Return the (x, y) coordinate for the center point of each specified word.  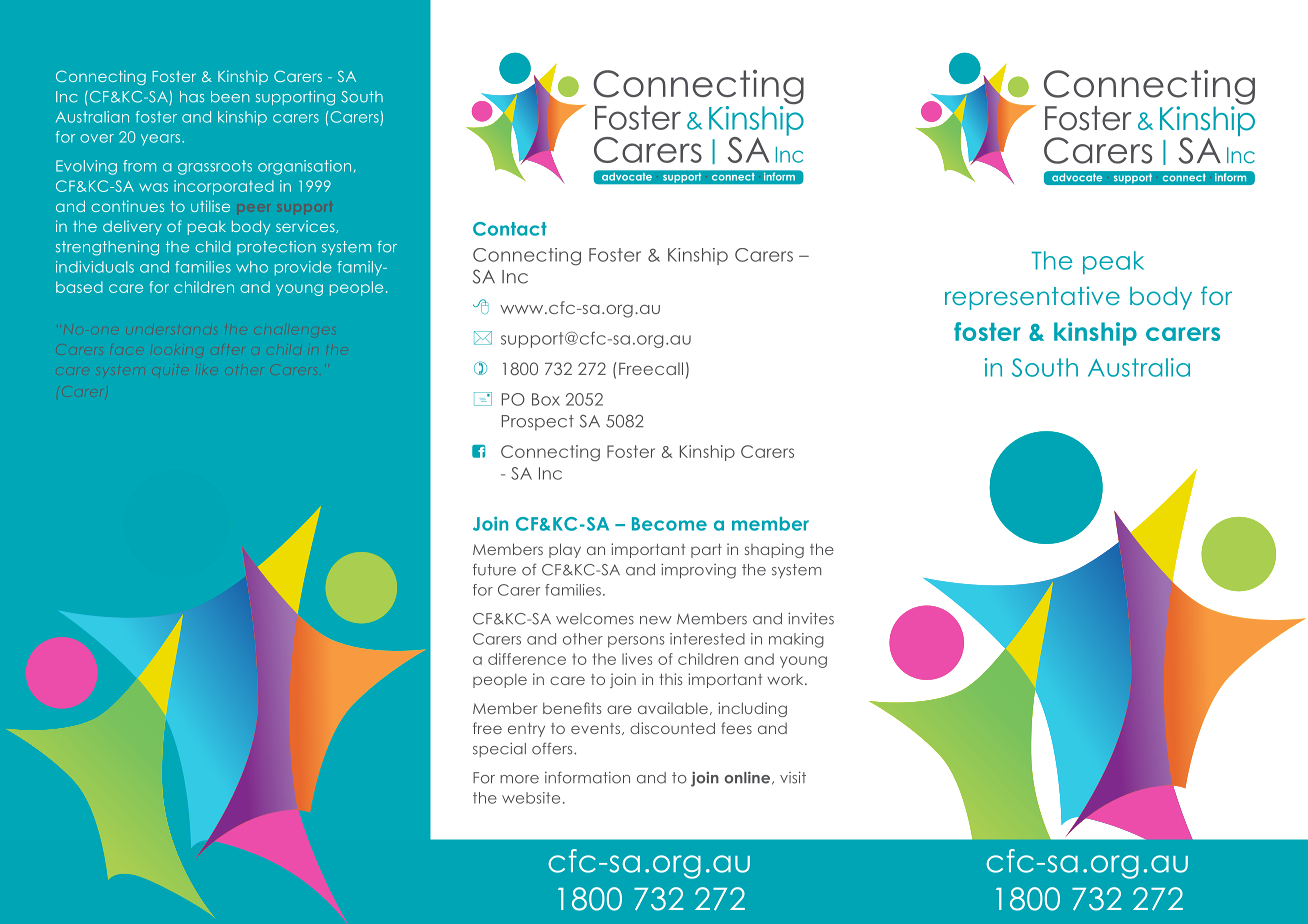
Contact (510, 229)
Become (669, 524)
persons (636, 642)
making (796, 640)
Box (546, 399)
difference (527, 659)
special (499, 749)
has (192, 97)
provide (303, 268)
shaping (774, 550)
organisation (304, 167)
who (252, 267)
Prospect (538, 423)
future (494, 569)
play (565, 550)
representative (1032, 298)
